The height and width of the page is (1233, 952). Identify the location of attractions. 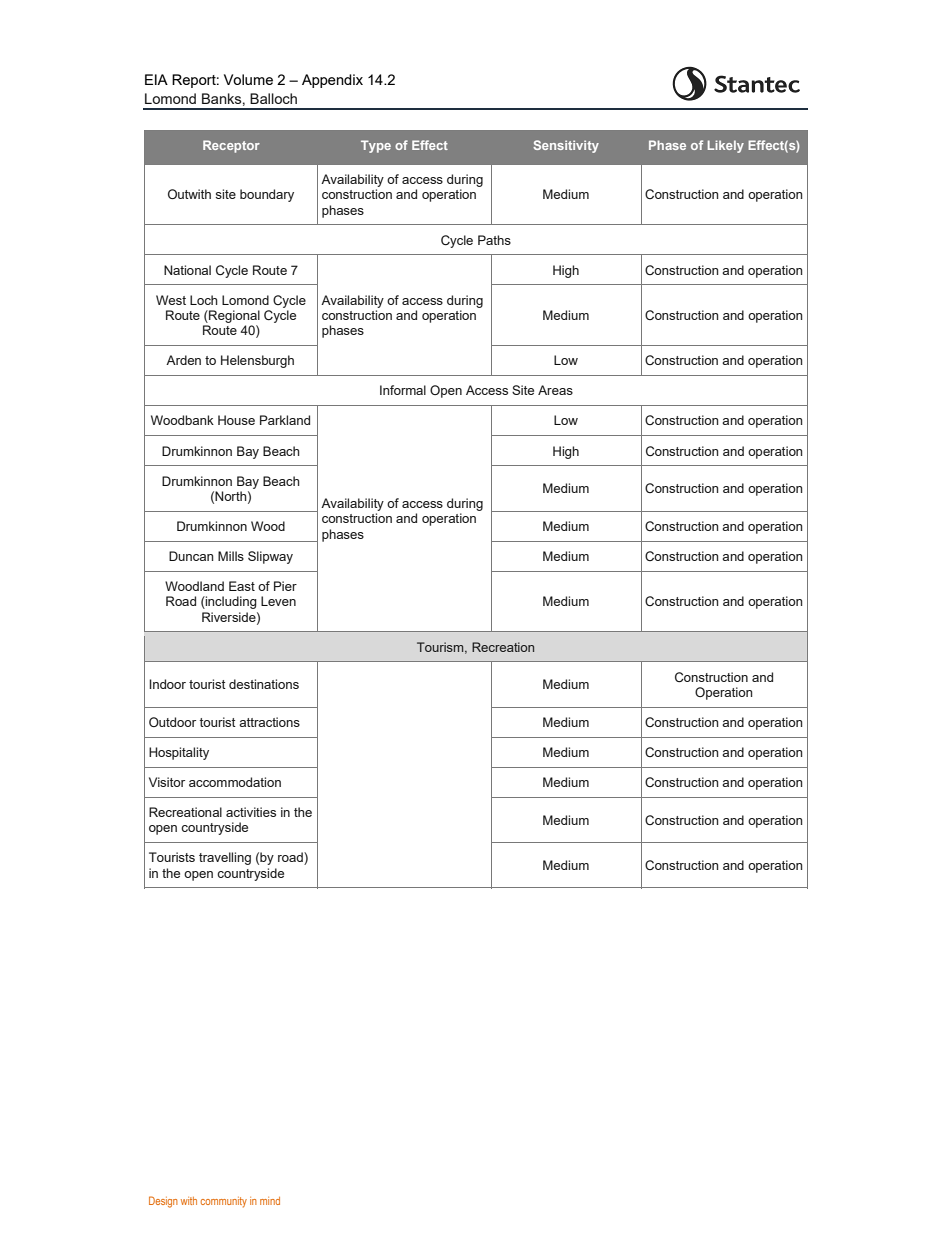
(269, 722).
